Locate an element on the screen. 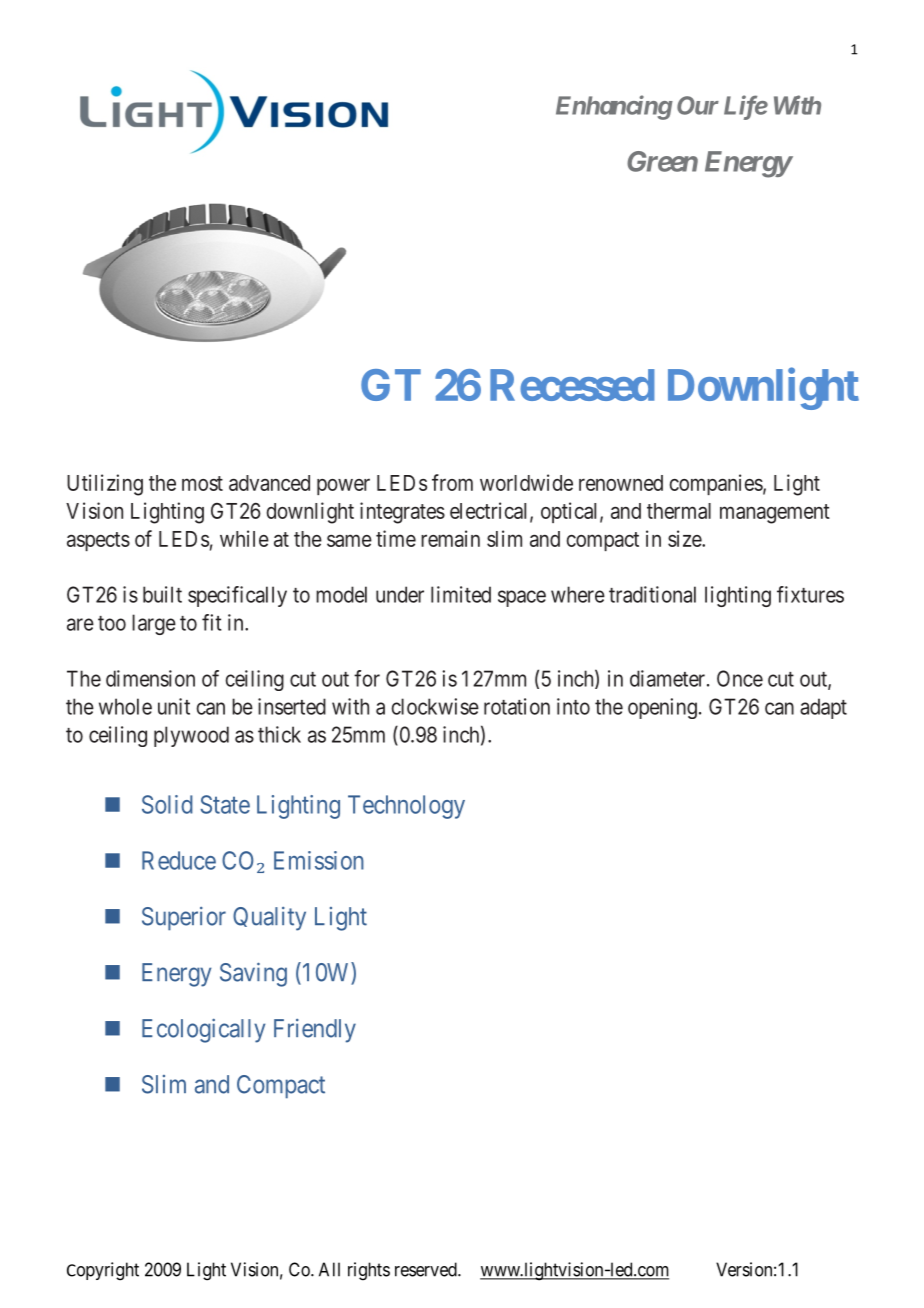  Utilizing is located at coordinates (105, 485).
